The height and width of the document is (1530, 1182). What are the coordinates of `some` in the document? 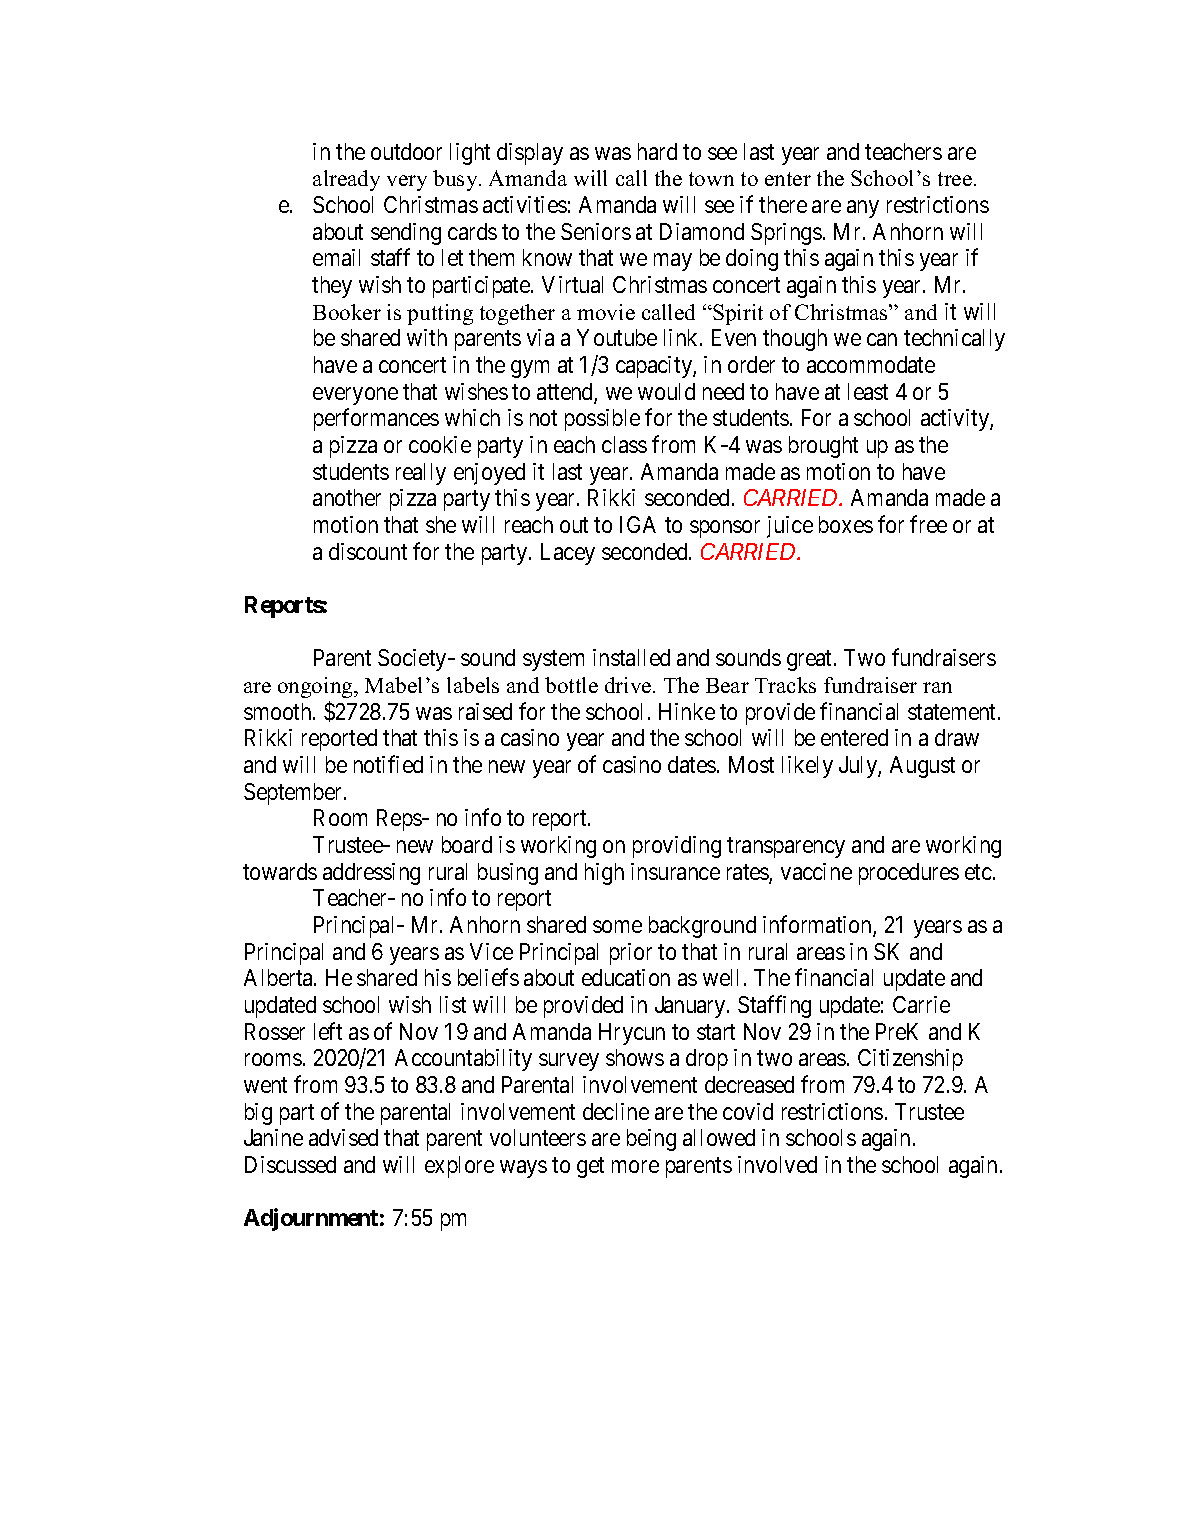 It's located at (617, 926).
